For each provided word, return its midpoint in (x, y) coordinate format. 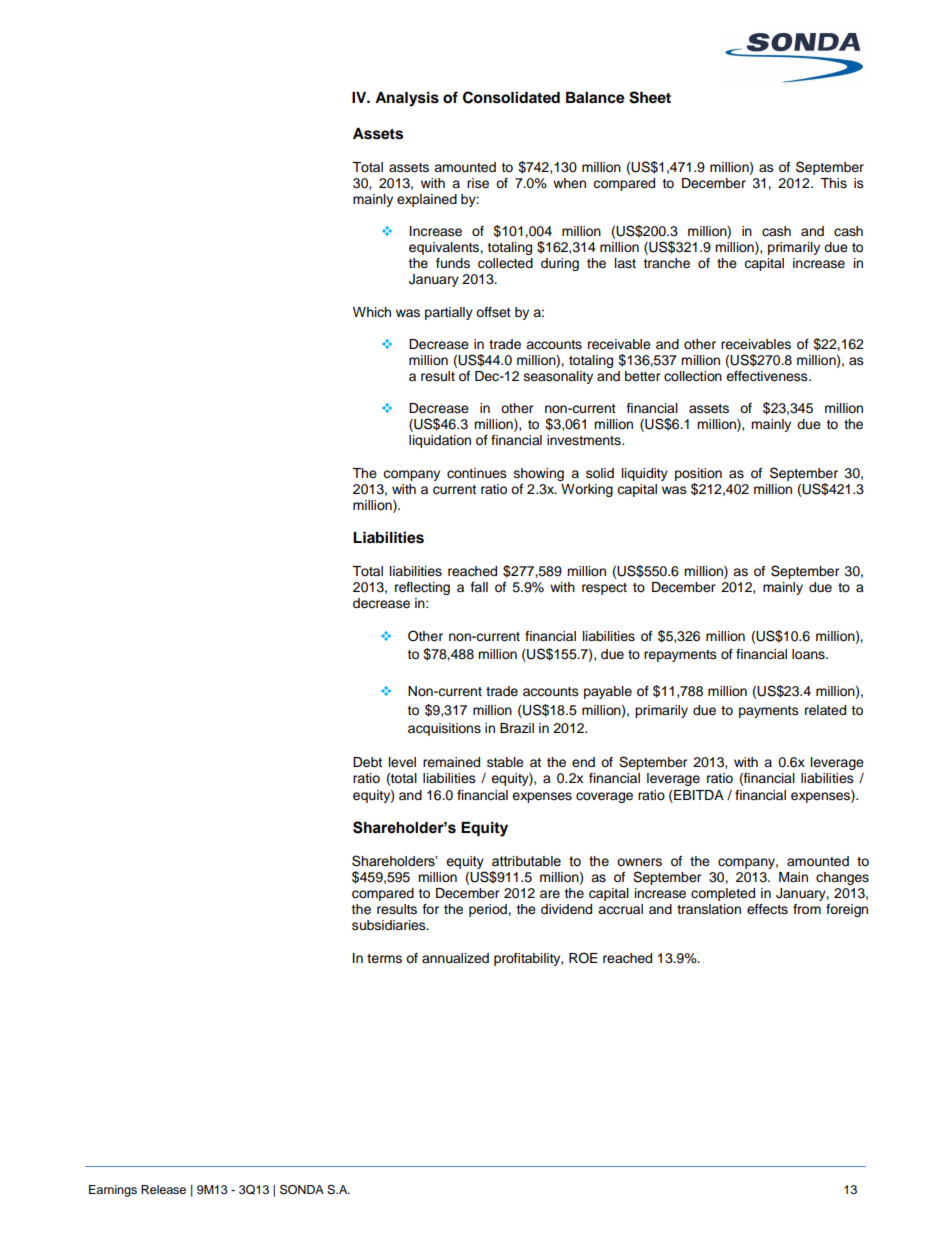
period (489, 910)
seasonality (558, 377)
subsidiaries (390, 925)
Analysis (407, 99)
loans (809, 654)
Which (372, 312)
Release (163, 1189)
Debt (367, 762)
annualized (455, 958)
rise (478, 183)
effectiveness (768, 376)
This (833, 183)
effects (767, 909)
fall (479, 587)
